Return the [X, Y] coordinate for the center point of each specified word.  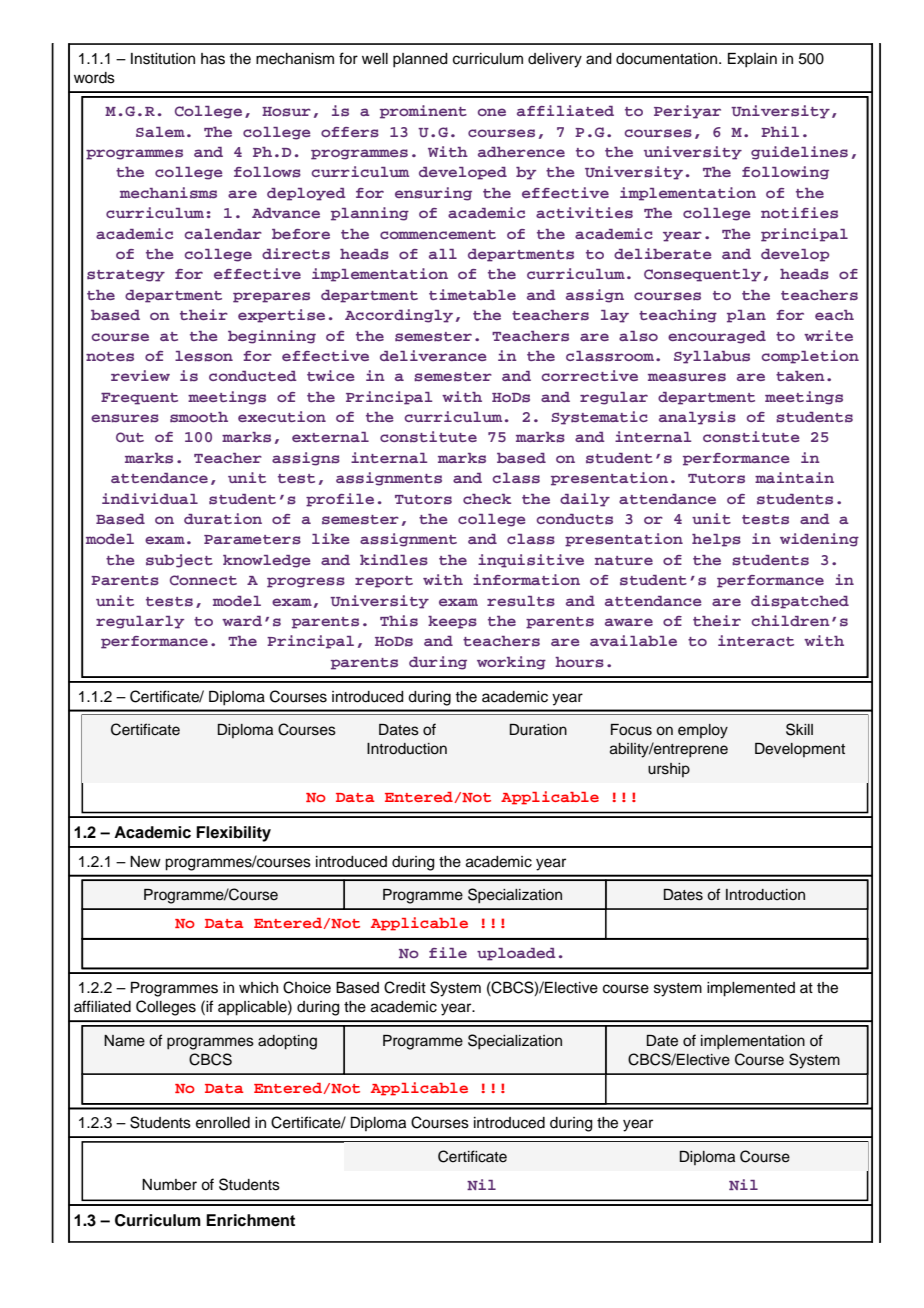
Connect [203, 580]
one [492, 112]
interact [756, 640]
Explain [752, 60]
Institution [163, 59]
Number [169, 1185]
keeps [452, 622]
